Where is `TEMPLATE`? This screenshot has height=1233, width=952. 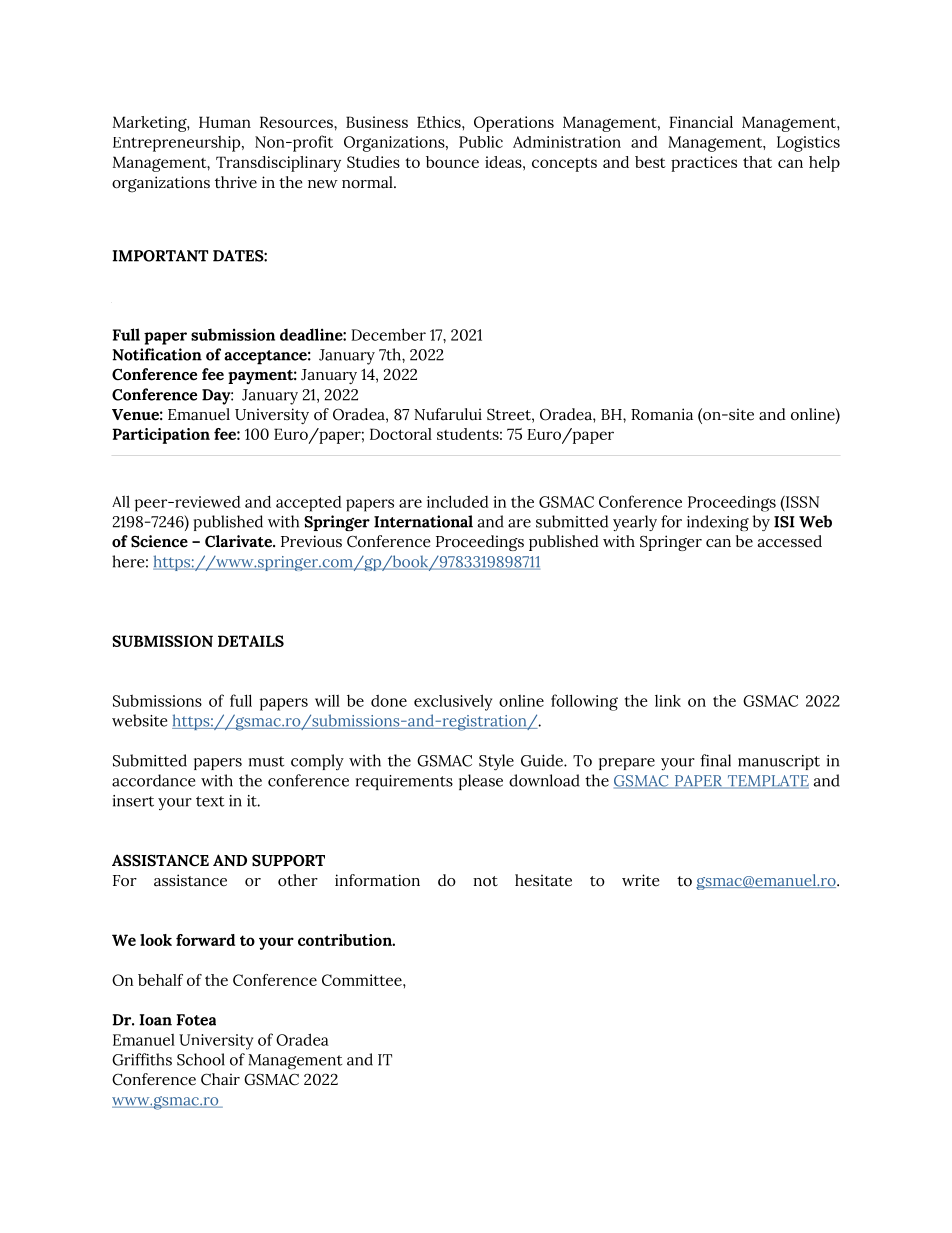
TEMPLATE is located at coordinates (767, 782).
